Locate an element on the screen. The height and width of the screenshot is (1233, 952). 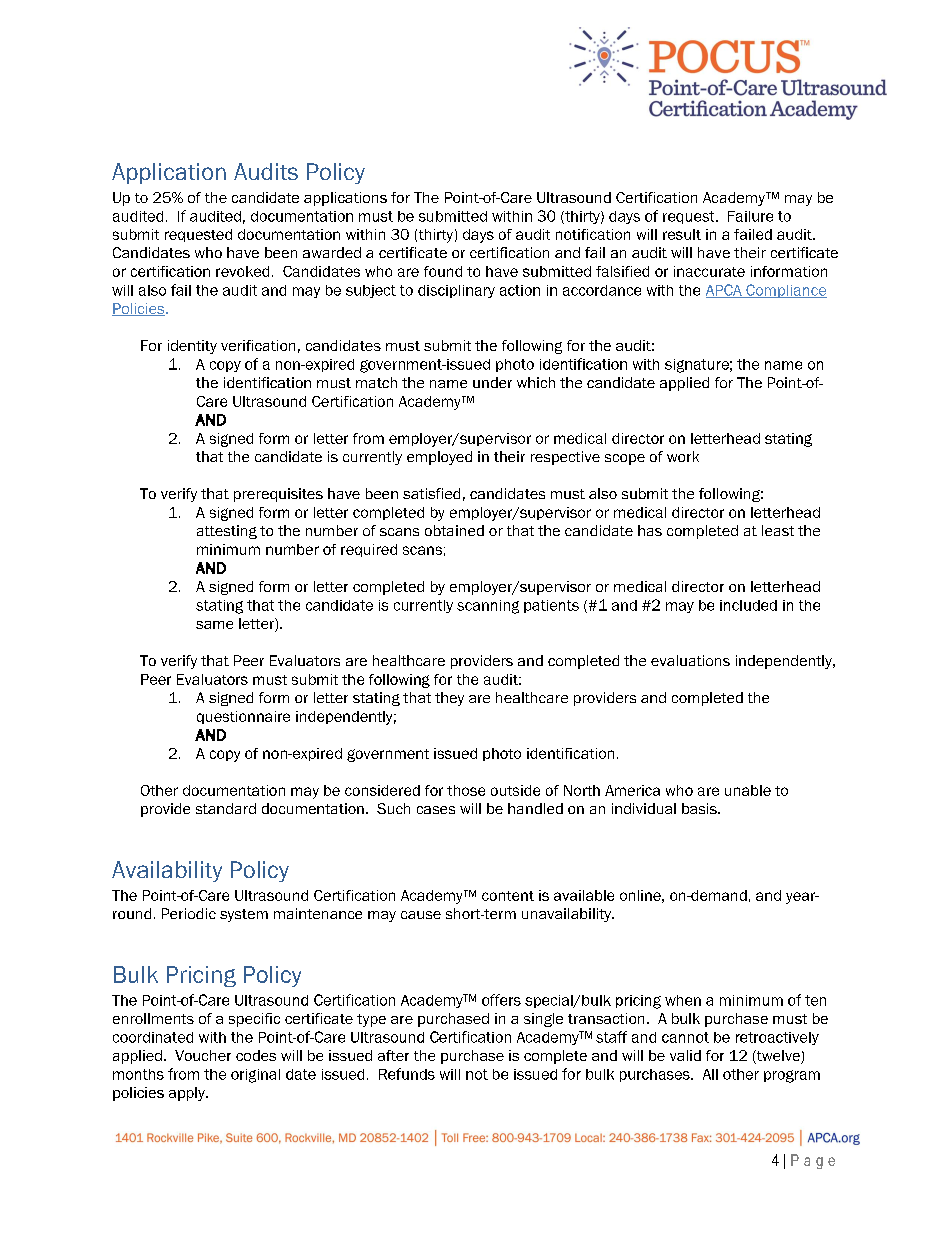
Voucher is located at coordinates (203, 1055).
